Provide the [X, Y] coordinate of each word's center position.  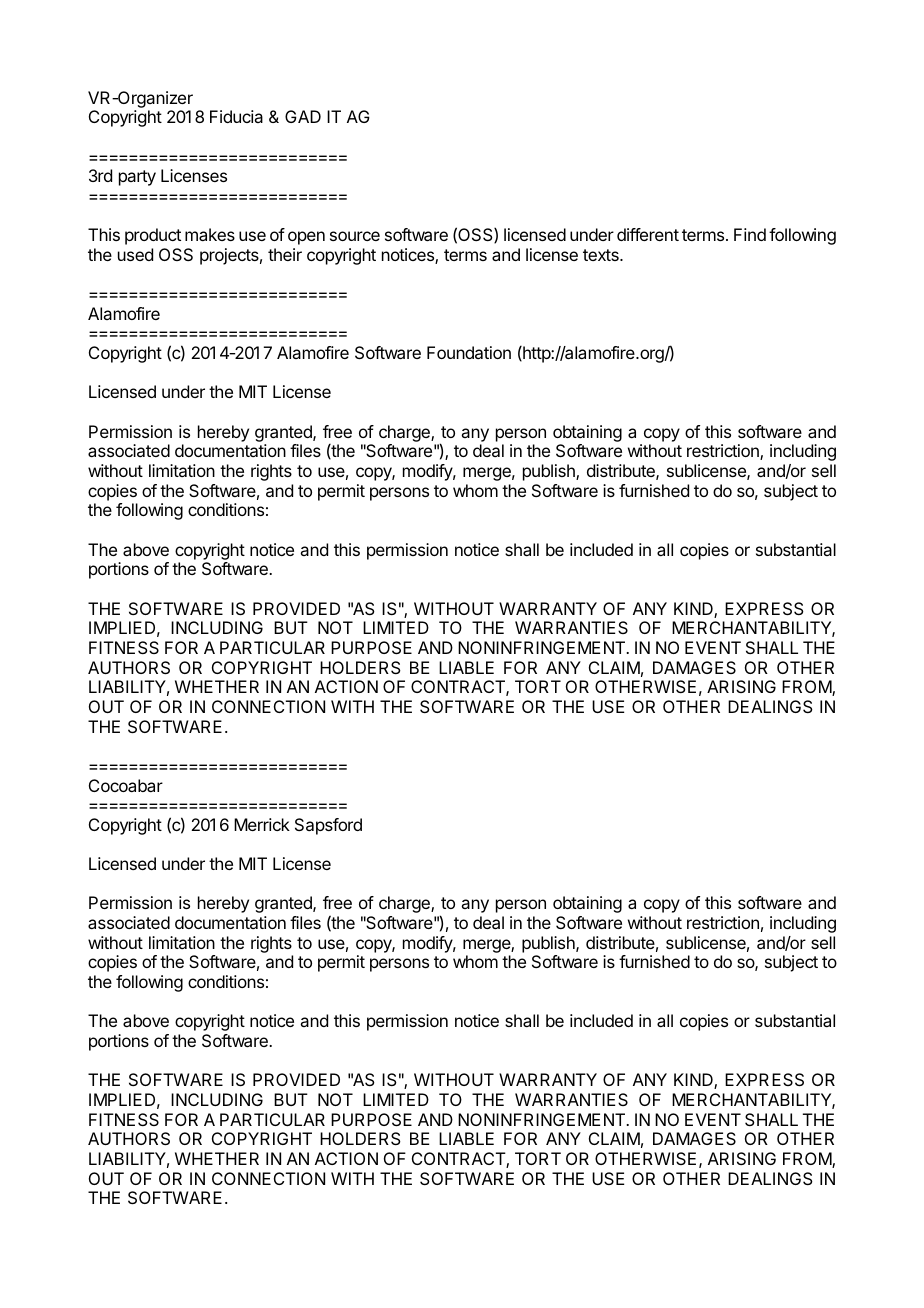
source [355, 236]
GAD [303, 116]
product [153, 236]
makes [210, 234]
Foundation [469, 352]
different [648, 234]
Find [750, 234]
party [137, 178]
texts [602, 255]
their [285, 254]
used [135, 254]
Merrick [262, 824]
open [306, 238]
